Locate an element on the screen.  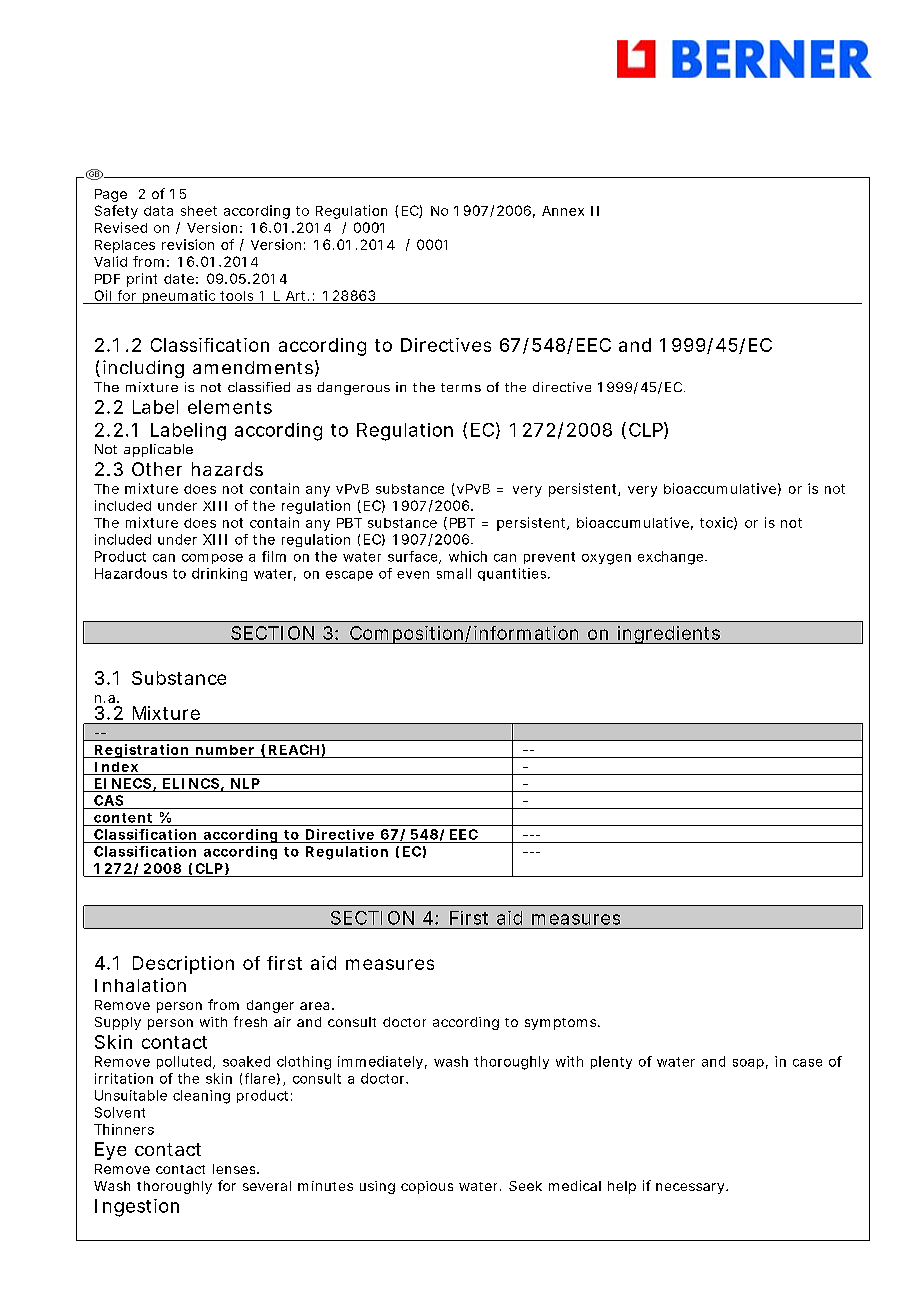
ingredients is located at coordinates (670, 635).
